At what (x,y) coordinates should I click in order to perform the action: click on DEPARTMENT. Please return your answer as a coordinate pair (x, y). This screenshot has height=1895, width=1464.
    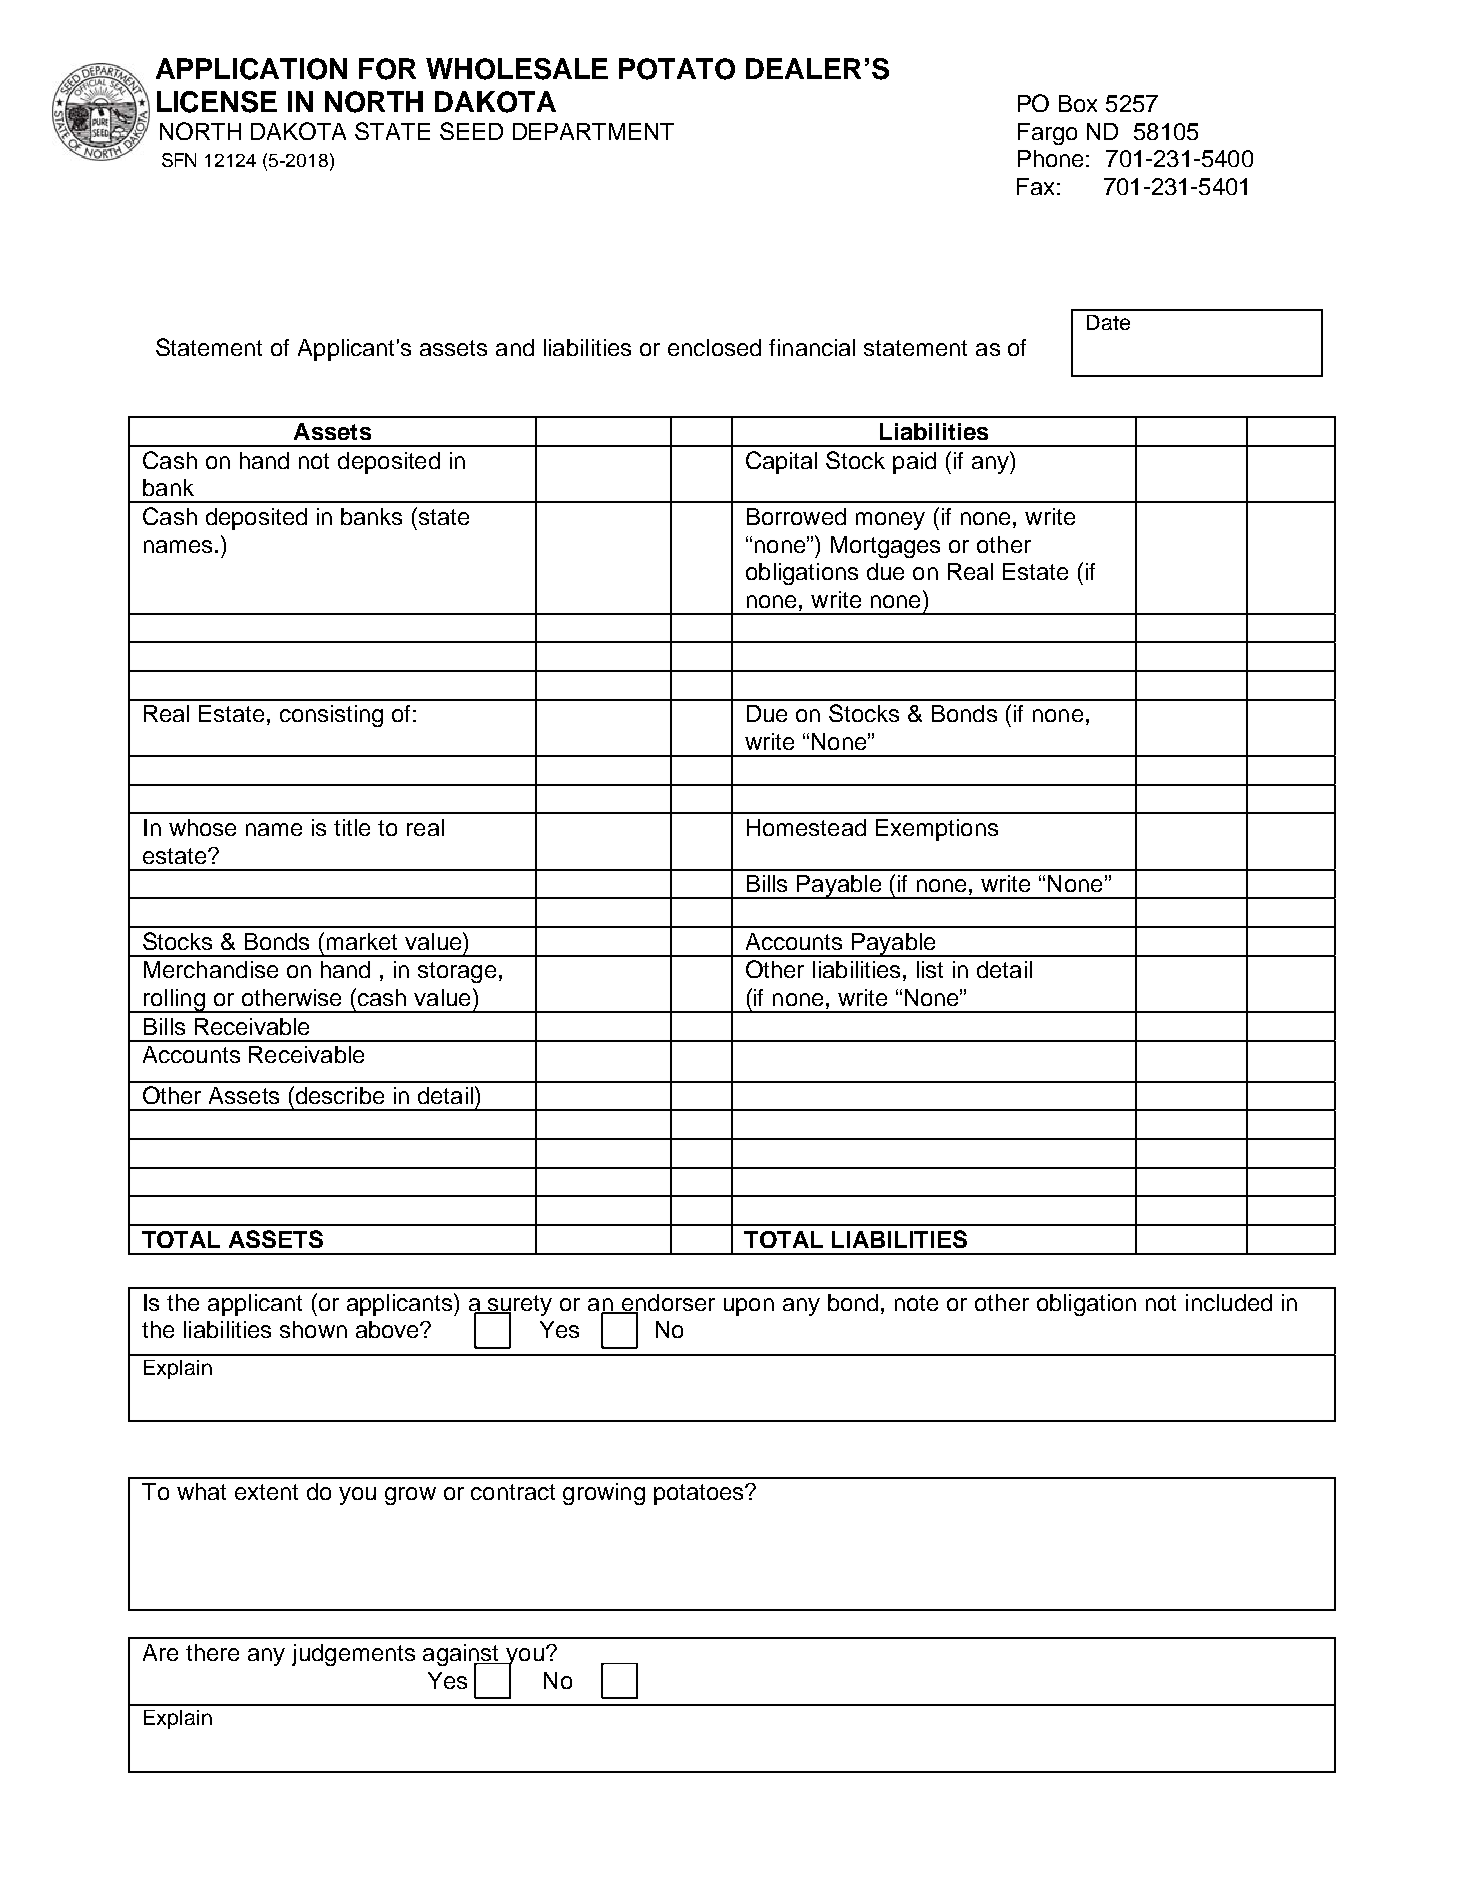
    Looking at the image, I should click on (593, 131).
